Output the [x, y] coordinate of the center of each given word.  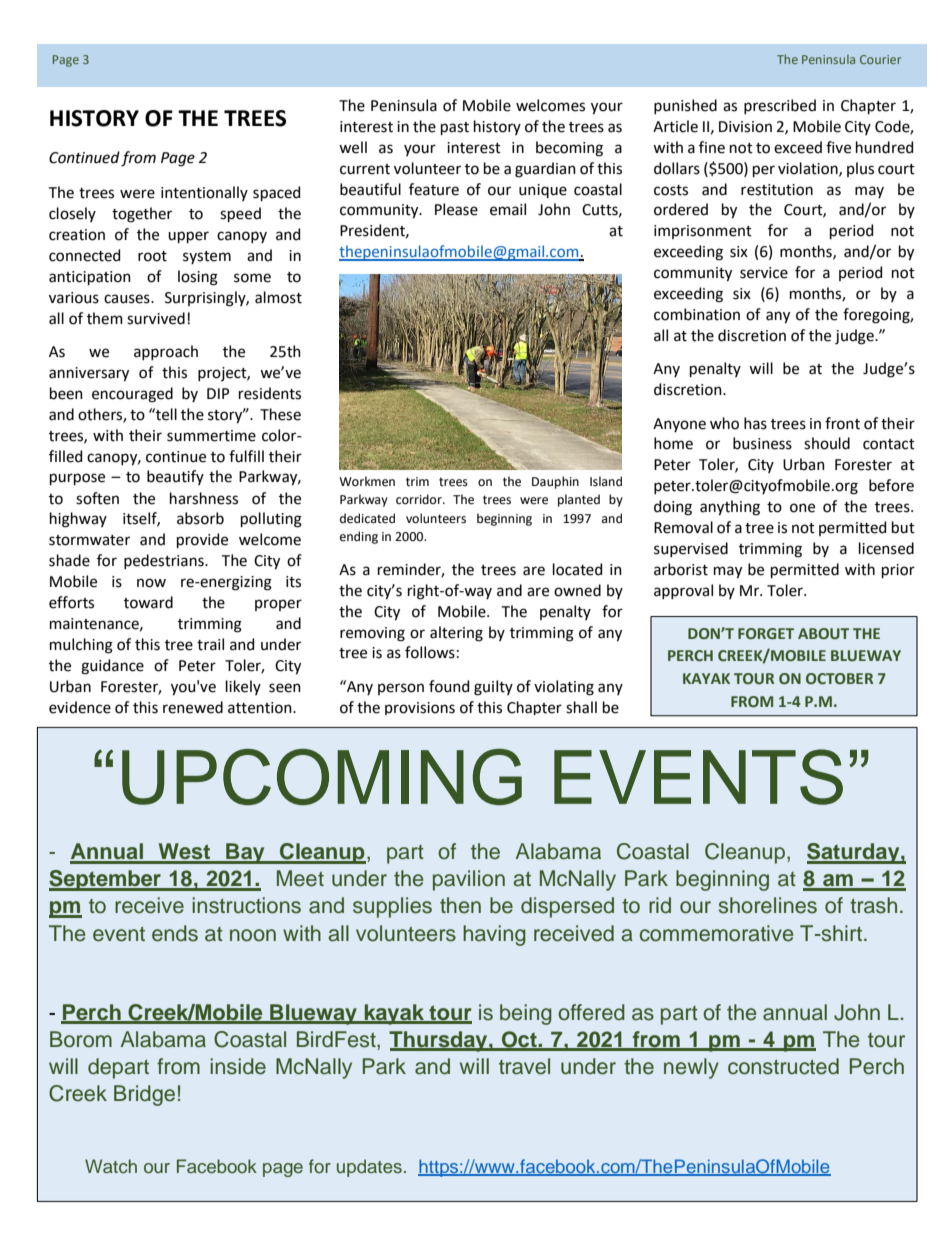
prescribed [780, 106]
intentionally [204, 193]
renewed [193, 707]
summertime [211, 436]
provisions [420, 708]
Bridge [144, 1095]
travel [524, 1066]
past [455, 128]
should [827, 443]
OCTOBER [839, 678]
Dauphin [555, 482]
